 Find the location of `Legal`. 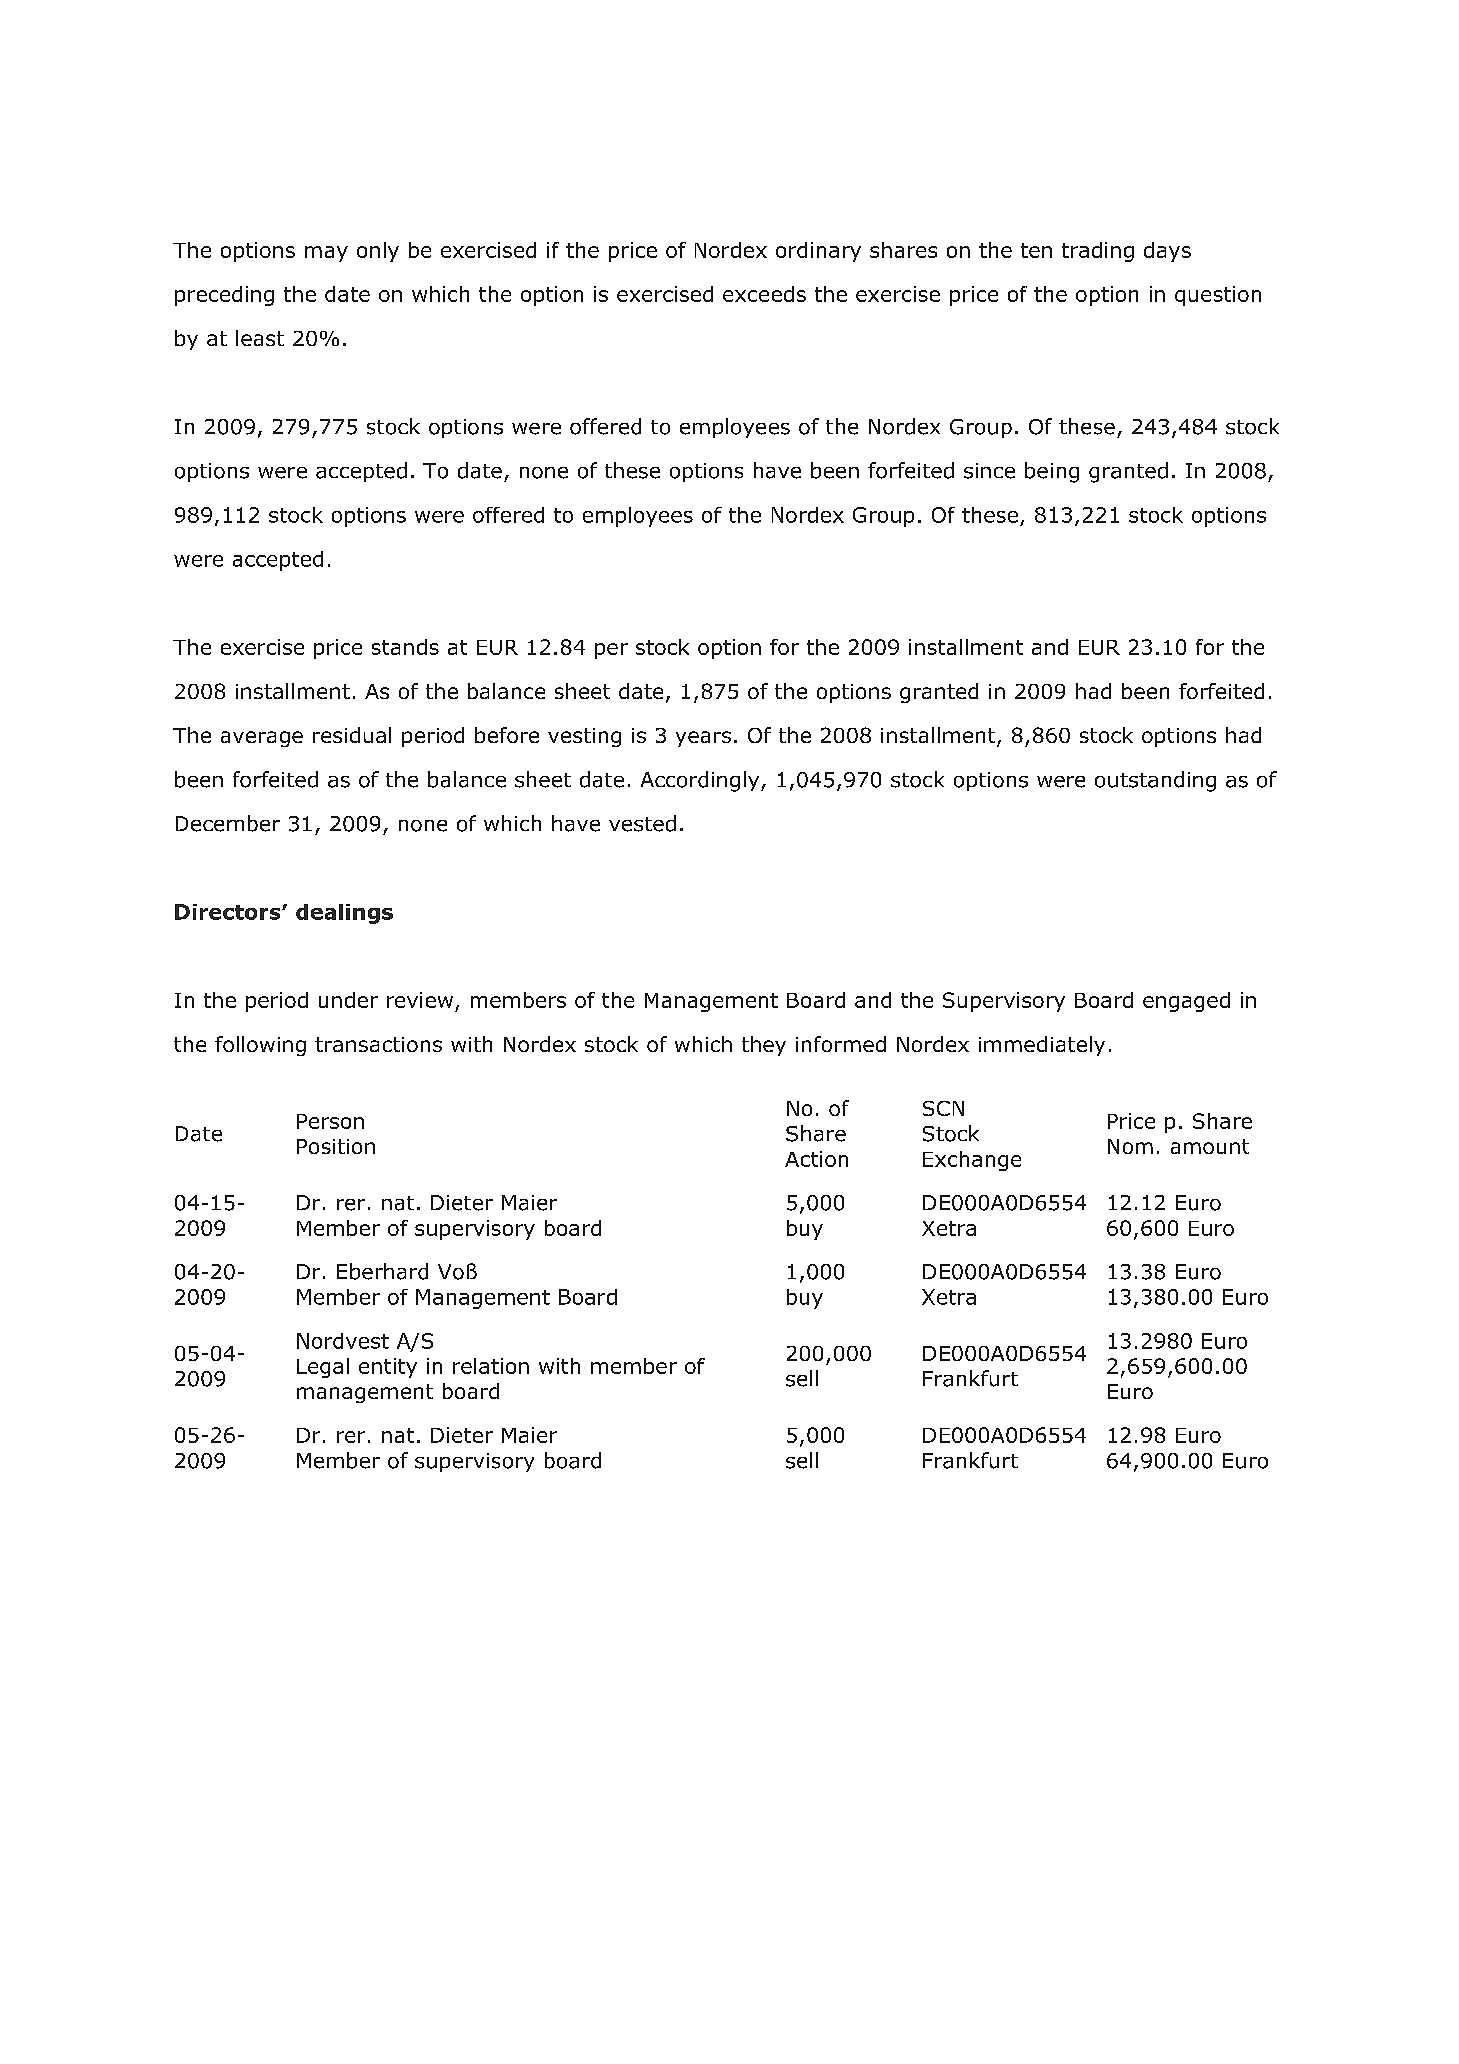

Legal is located at coordinates (323, 1368).
